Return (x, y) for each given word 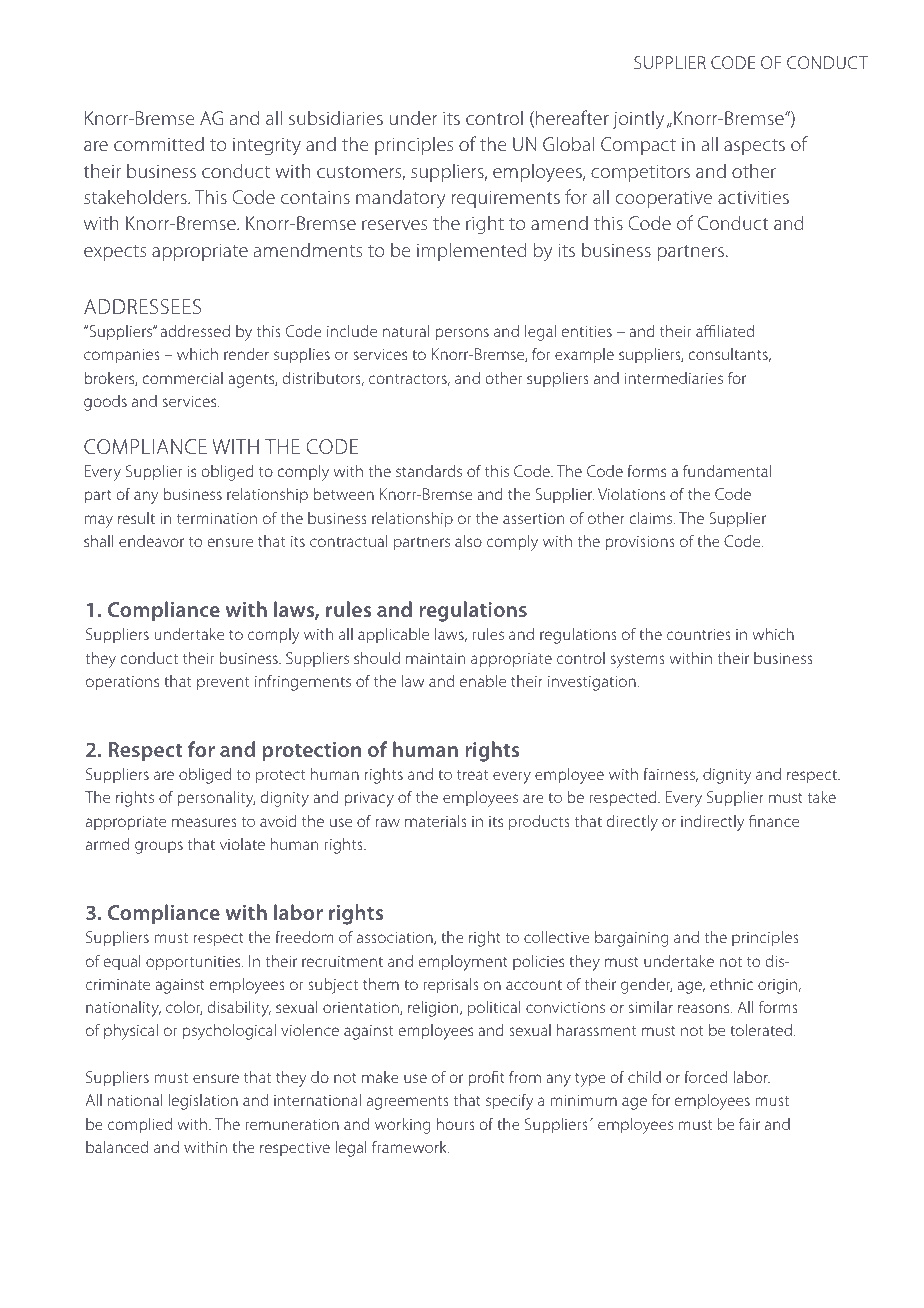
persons (462, 334)
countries (699, 634)
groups (159, 847)
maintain (435, 658)
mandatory (401, 199)
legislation (203, 1102)
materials (436, 821)
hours (456, 1124)
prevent (223, 684)
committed (159, 143)
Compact (638, 146)
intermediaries (674, 378)
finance (774, 820)
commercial (182, 378)
